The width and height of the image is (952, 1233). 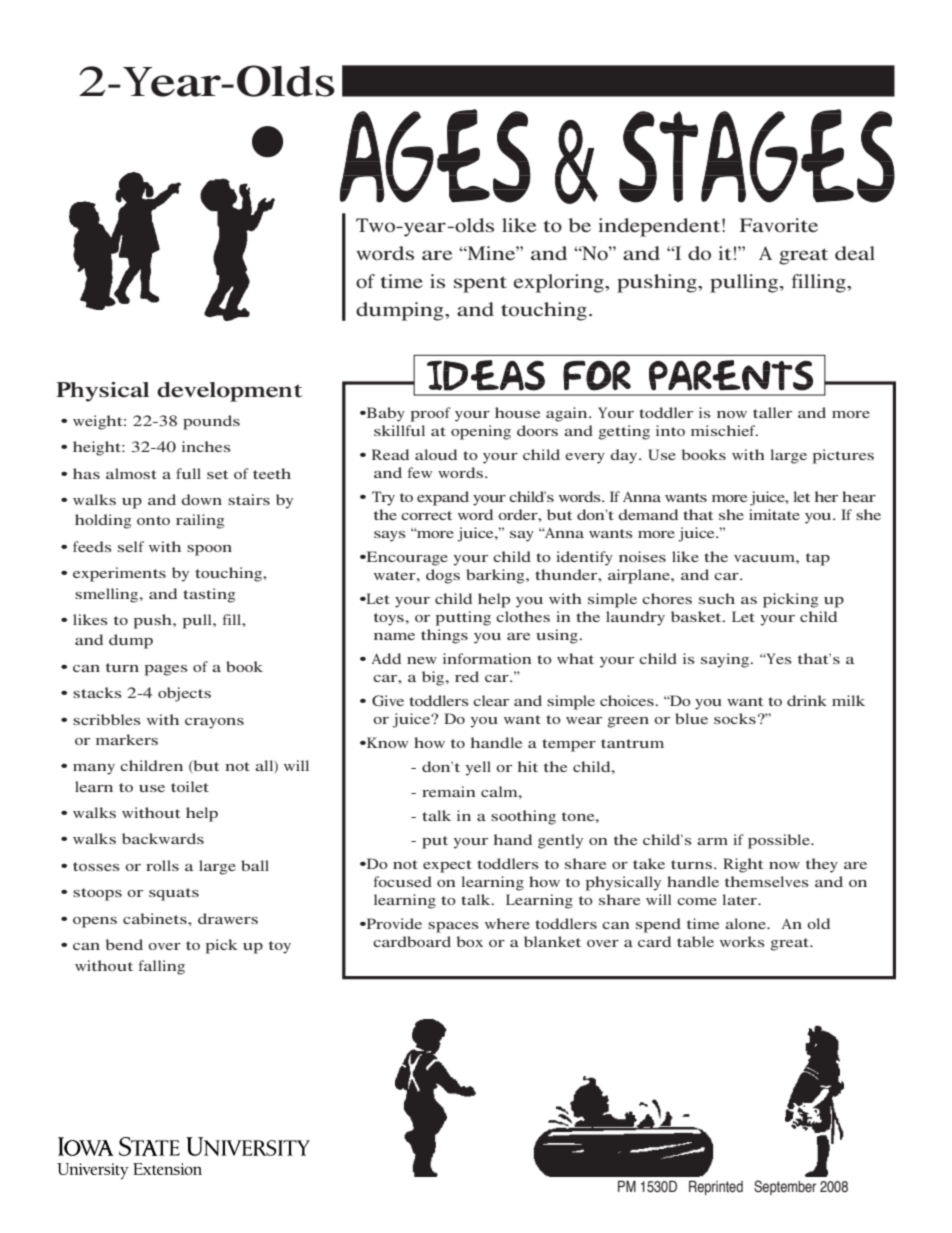 What do you see at coordinates (491, 700) in the image?
I see `clear` at bounding box center [491, 700].
